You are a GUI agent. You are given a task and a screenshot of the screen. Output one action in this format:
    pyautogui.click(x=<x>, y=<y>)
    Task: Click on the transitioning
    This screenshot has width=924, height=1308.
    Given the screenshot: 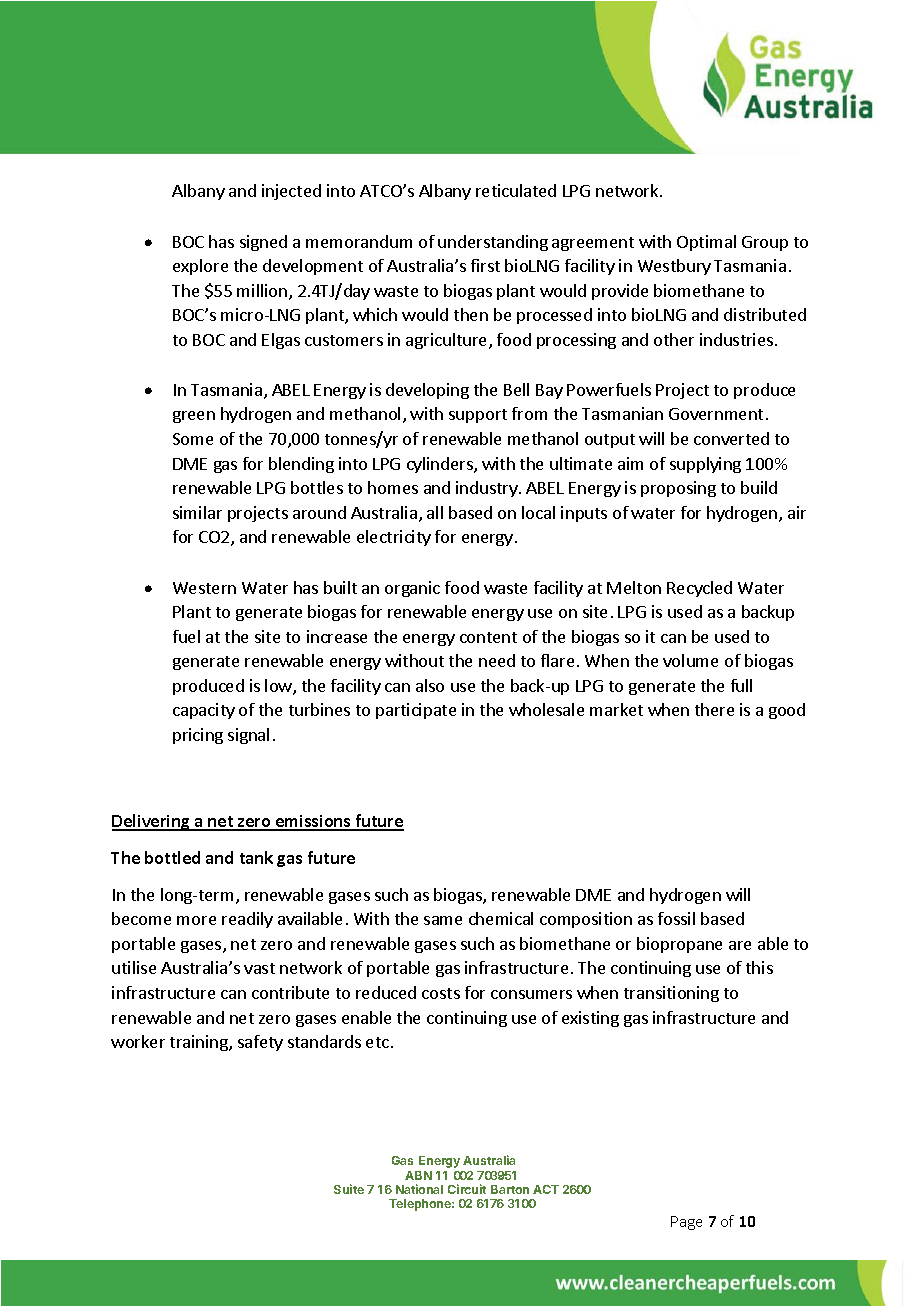 What is the action you would take?
    pyautogui.click(x=671, y=994)
